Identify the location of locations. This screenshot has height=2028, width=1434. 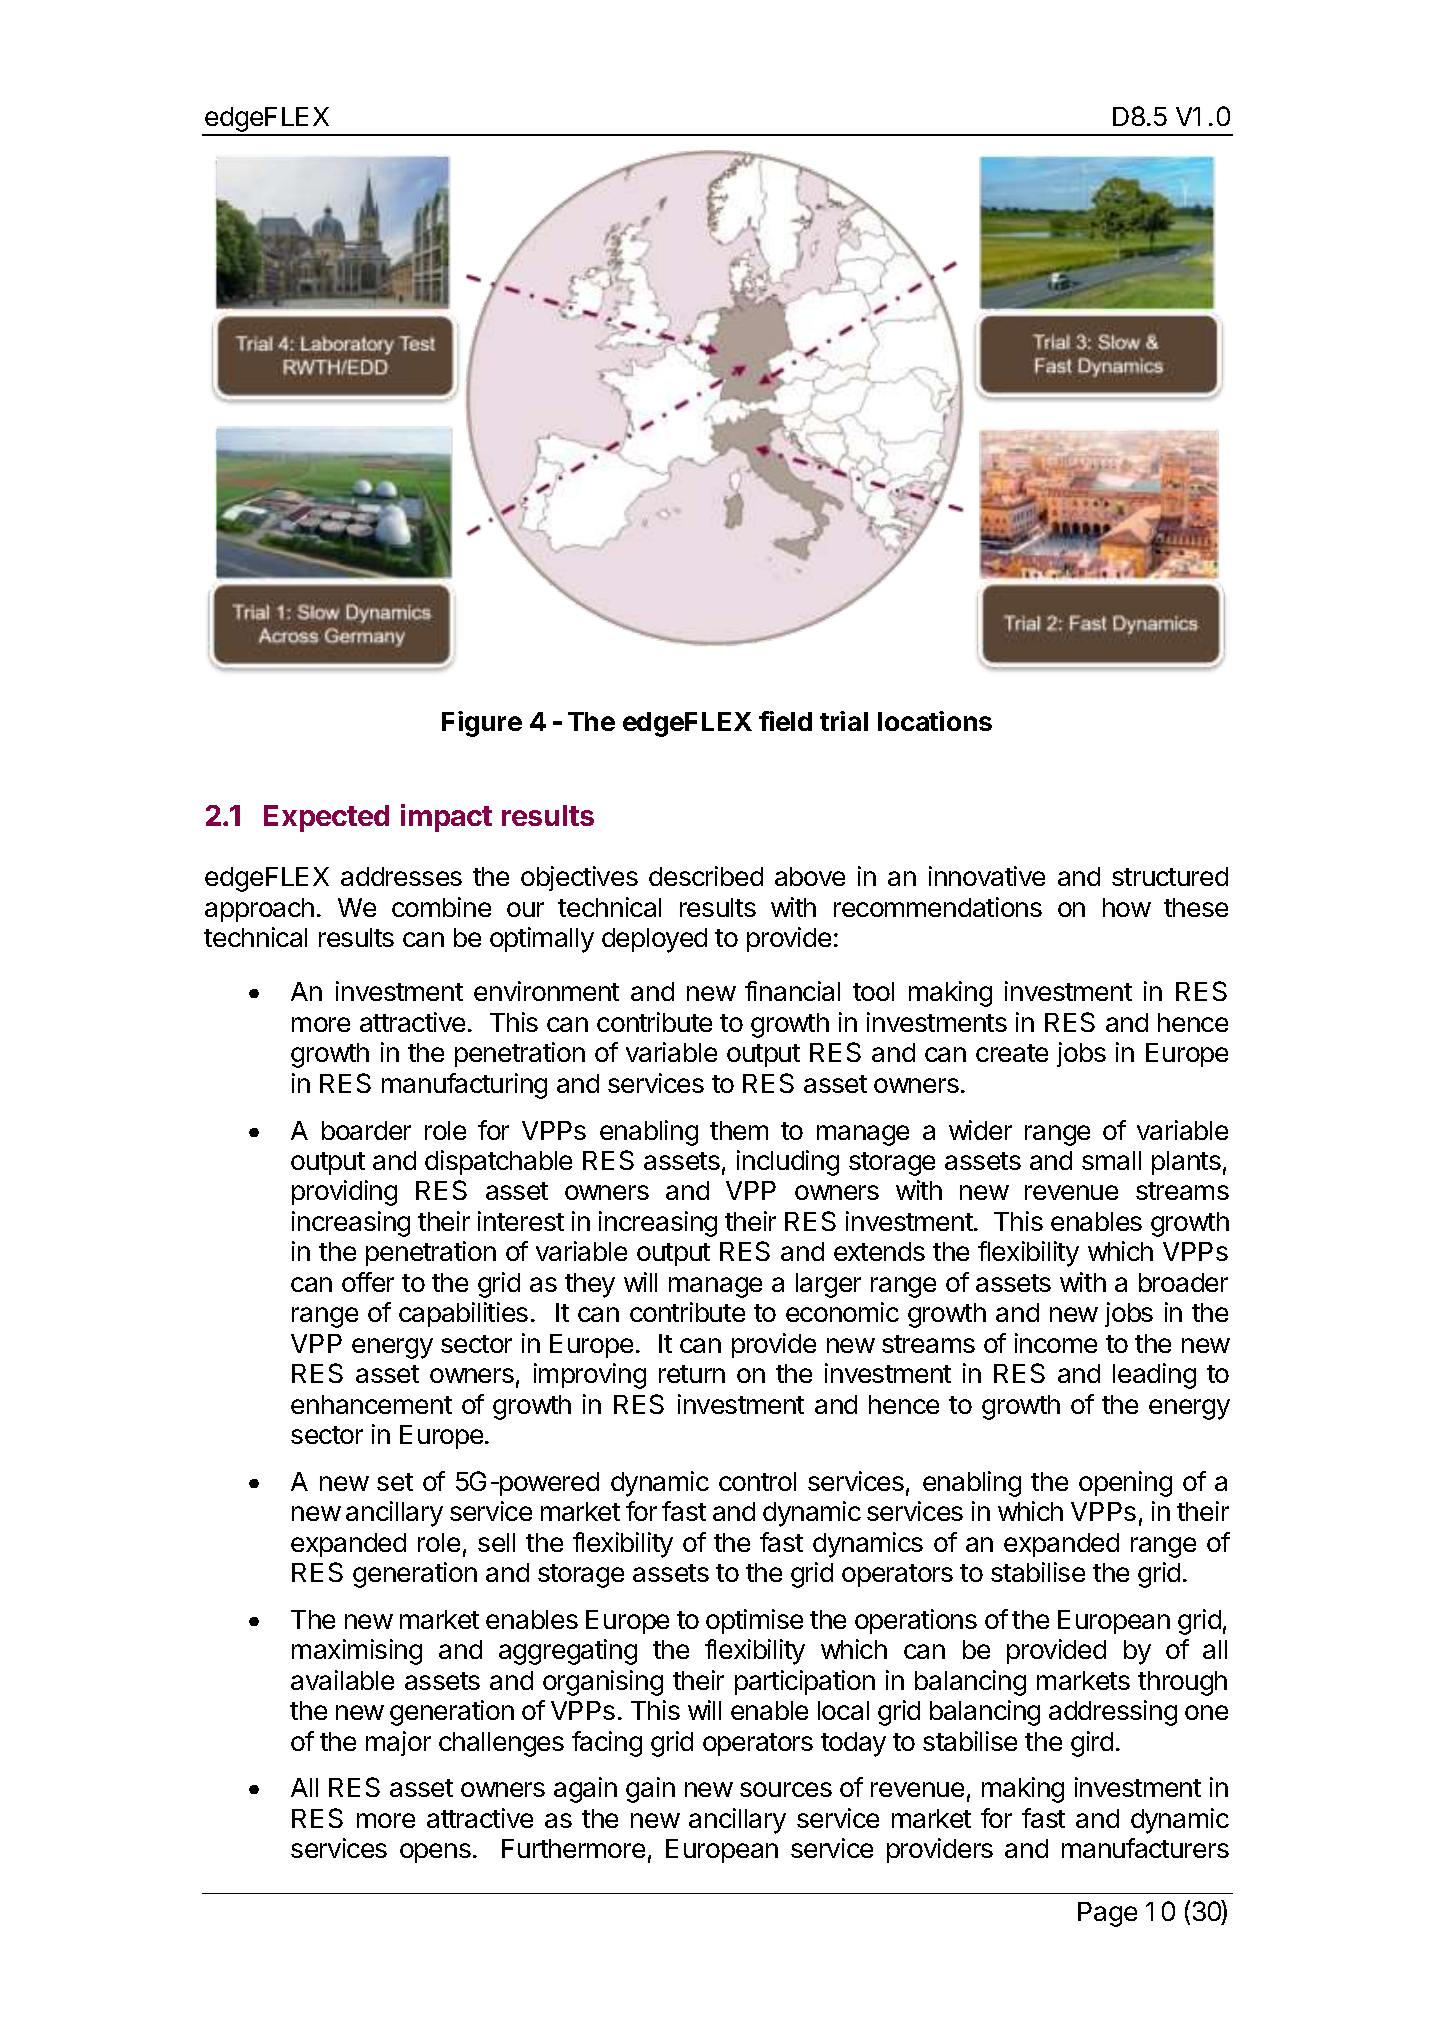
(935, 721).
